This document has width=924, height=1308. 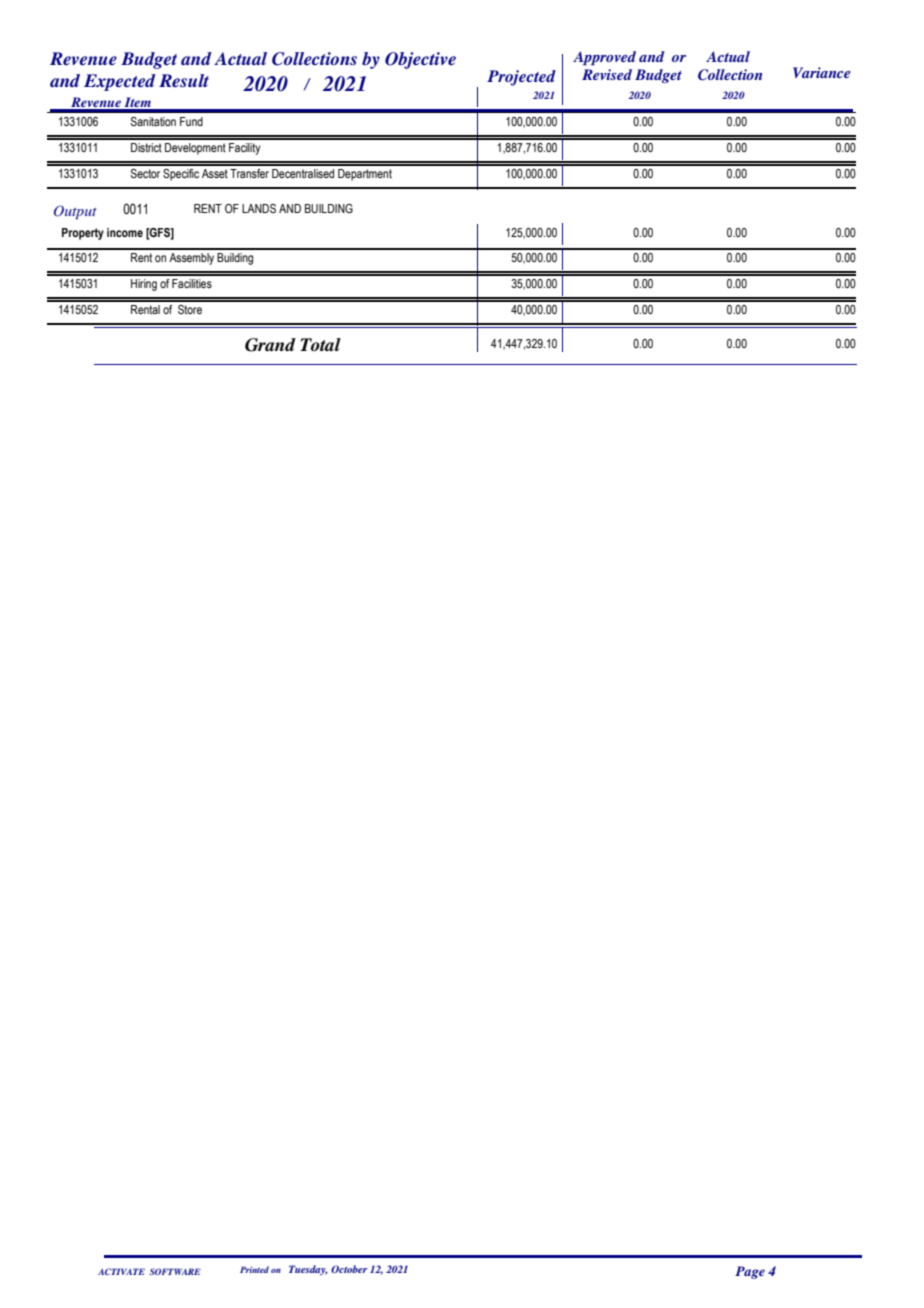 What do you see at coordinates (254, 1269) in the document?
I see `Printed` at bounding box center [254, 1269].
